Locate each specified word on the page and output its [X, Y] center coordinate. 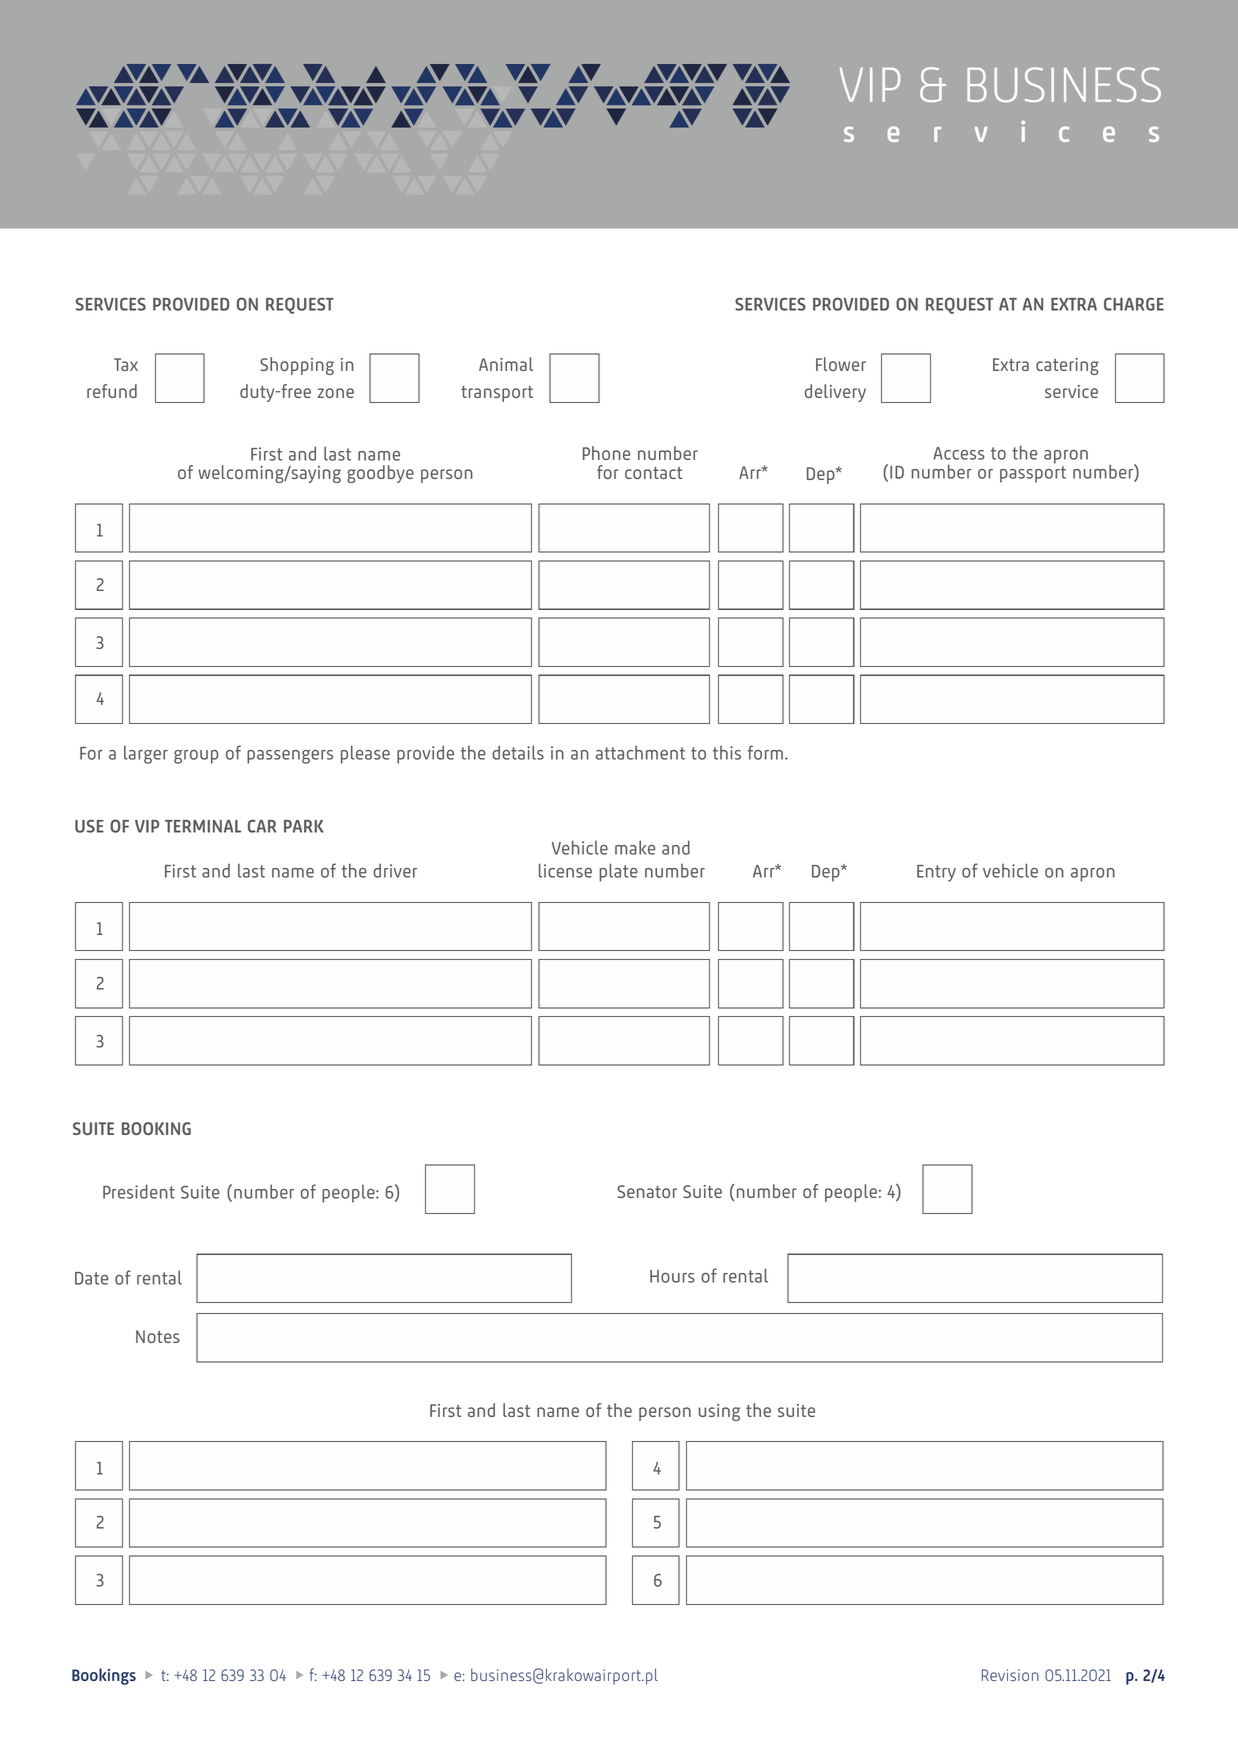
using [719, 1412]
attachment [640, 752]
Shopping [297, 366]
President [139, 1191]
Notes [158, 1336]
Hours [672, 1276]
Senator [647, 1191]
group [196, 757]
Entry [936, 873]
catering [1067, 366]
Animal [506, 364]
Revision [1010, 1675]
